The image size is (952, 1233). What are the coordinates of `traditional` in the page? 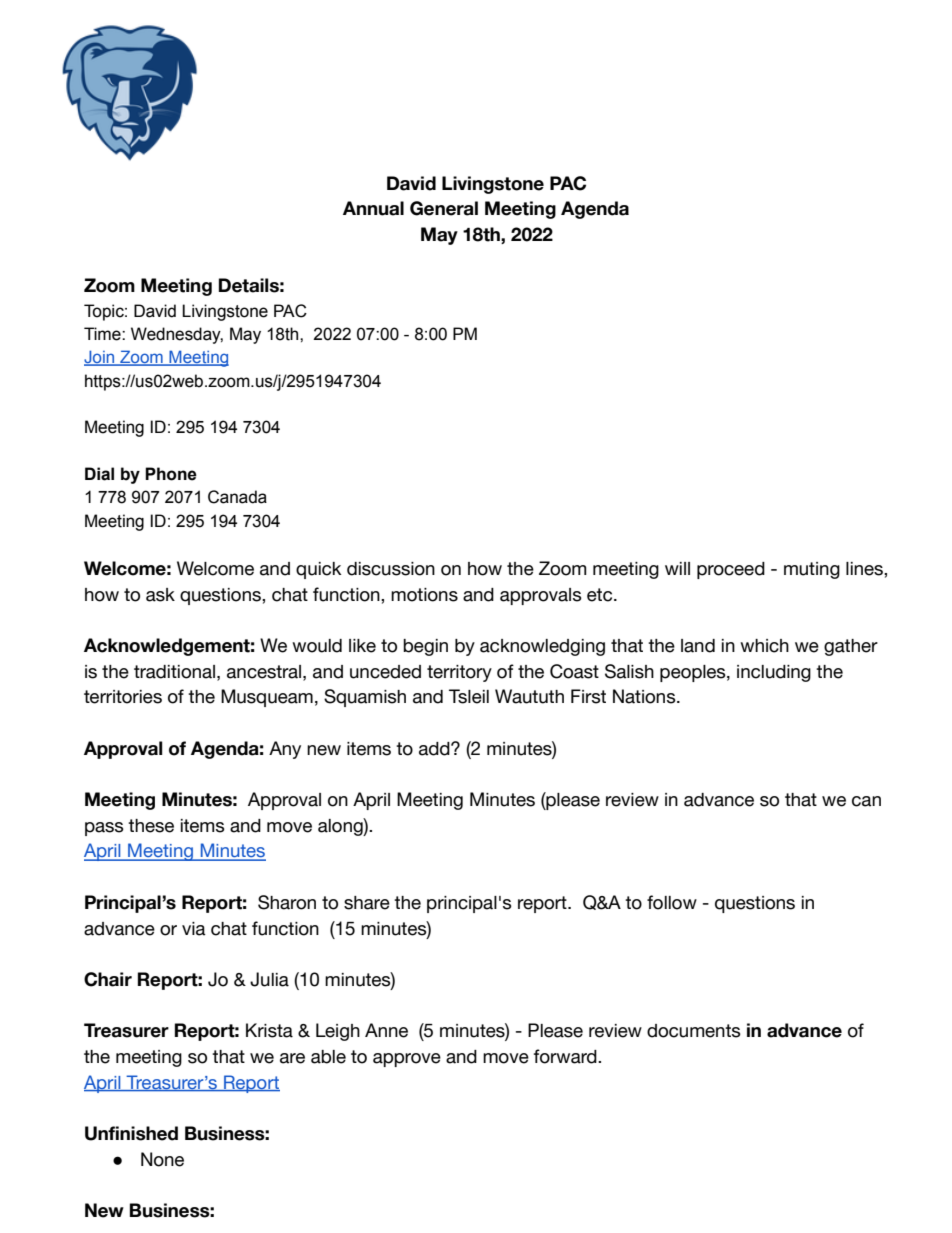 It's located at (174, 672).
